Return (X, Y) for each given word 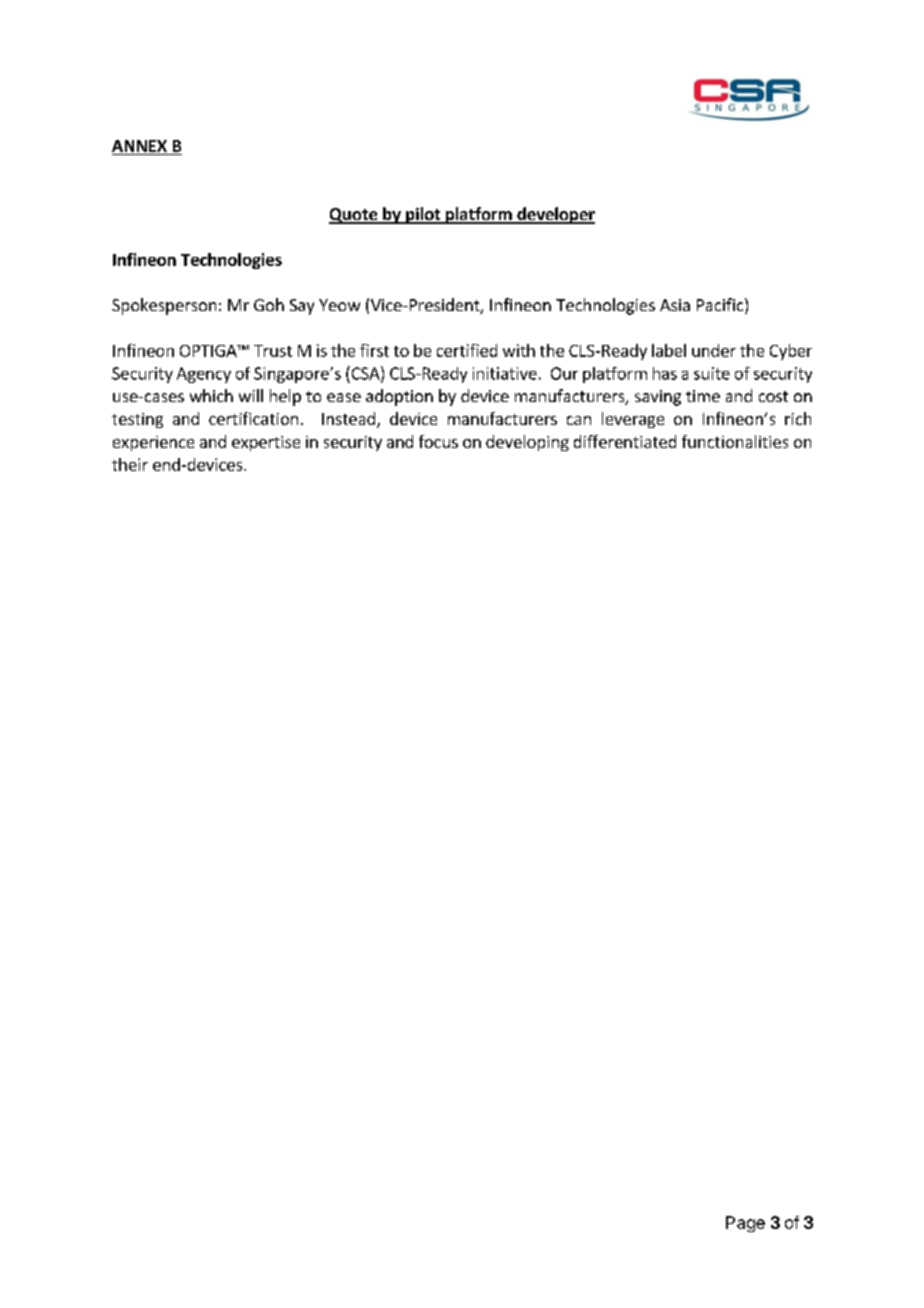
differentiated (625, 441)
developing (527, 443)
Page (745, 1224)
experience (153, 443)
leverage (633, 420)
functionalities (735, 441)
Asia (675, 305)
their (130, 464)
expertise (266, 443)
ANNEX (139, 146)
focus (438, 441)
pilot (423, 215)
